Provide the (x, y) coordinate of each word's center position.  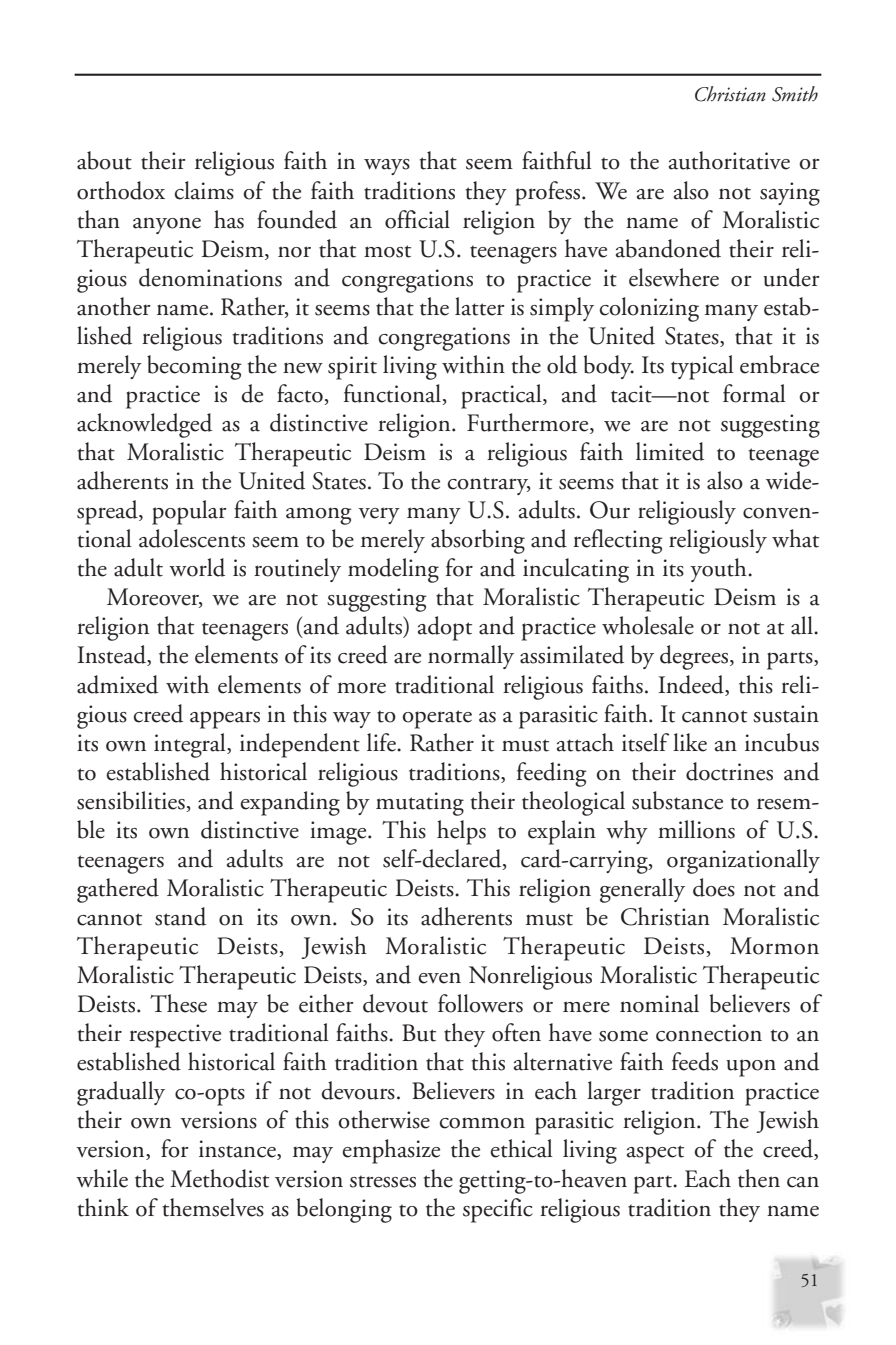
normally (471, 657)
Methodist (219, 1178)
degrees (695, 657)
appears (225, 720)
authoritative (729, 160)
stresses (383, 1181)
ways (387, 167)
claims (204, 190)
